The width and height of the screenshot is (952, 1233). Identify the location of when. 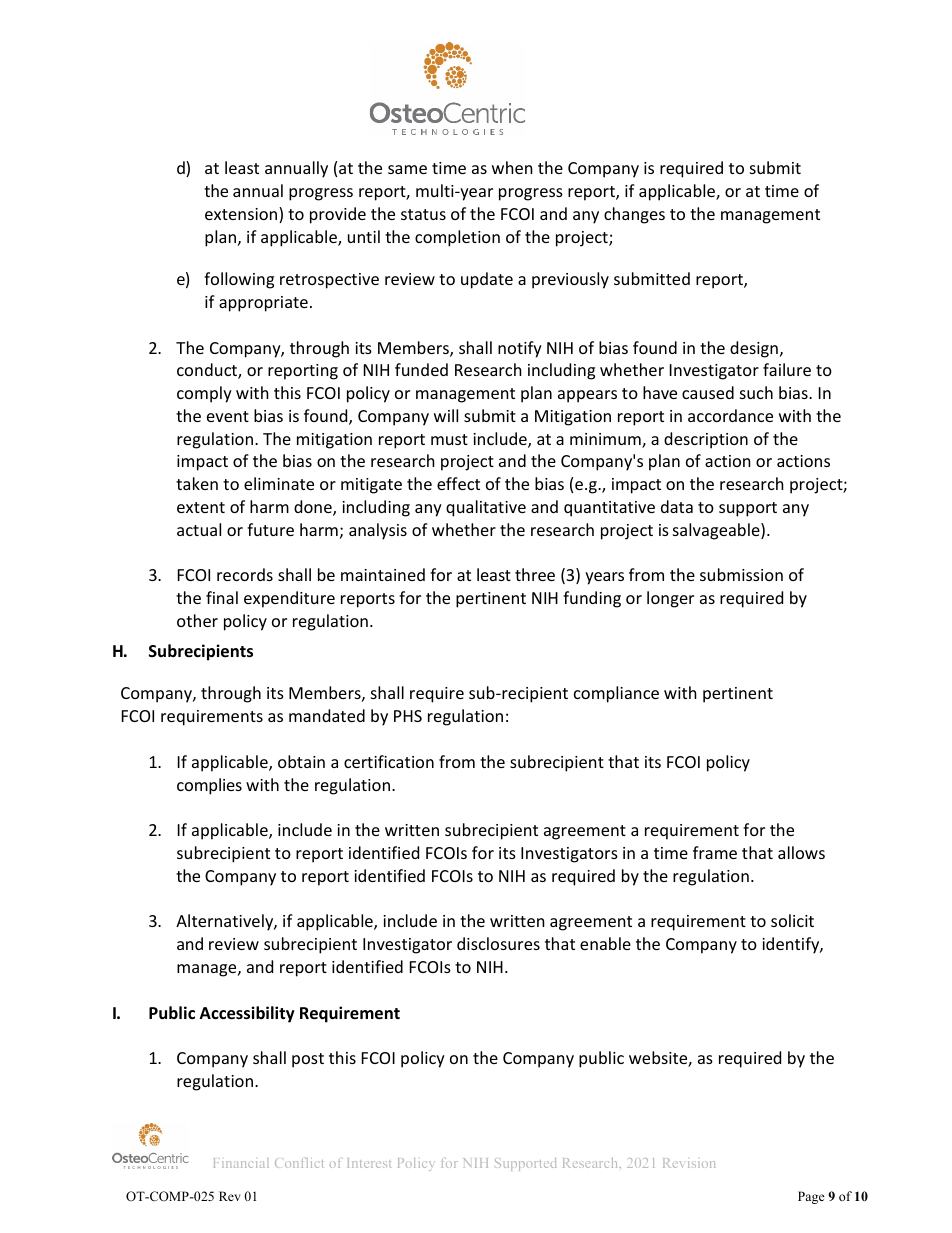
(512, 167).
